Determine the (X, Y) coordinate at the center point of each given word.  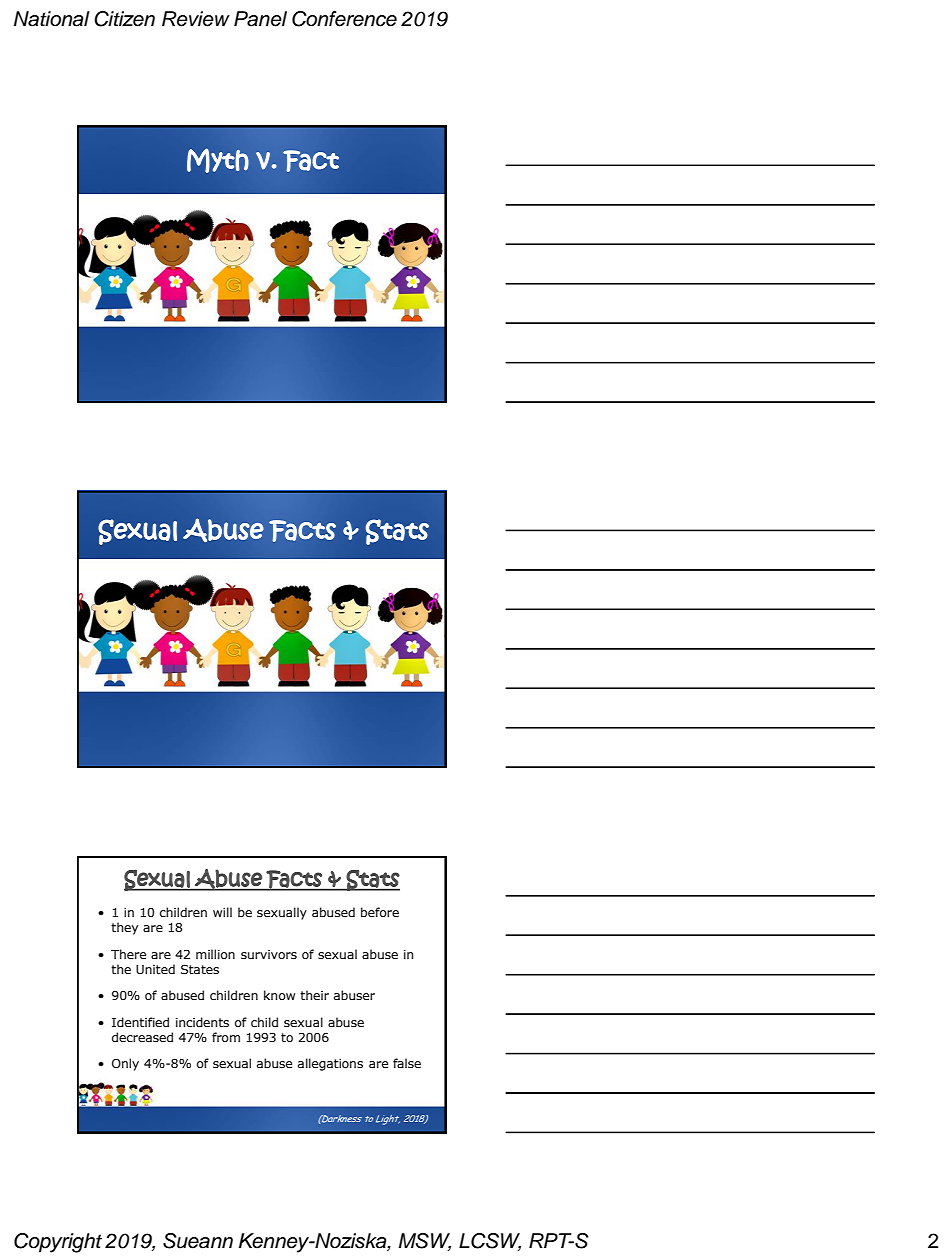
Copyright (58, 1243)
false (407, 1063)
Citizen (124, 19)
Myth (218, 160)
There (128, 954)
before (380, 912)
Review (196, 19)
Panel (260, 19)
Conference (344, 19)
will (222, 912)
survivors (269, 954)
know (279, 995)
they (124, 928)
